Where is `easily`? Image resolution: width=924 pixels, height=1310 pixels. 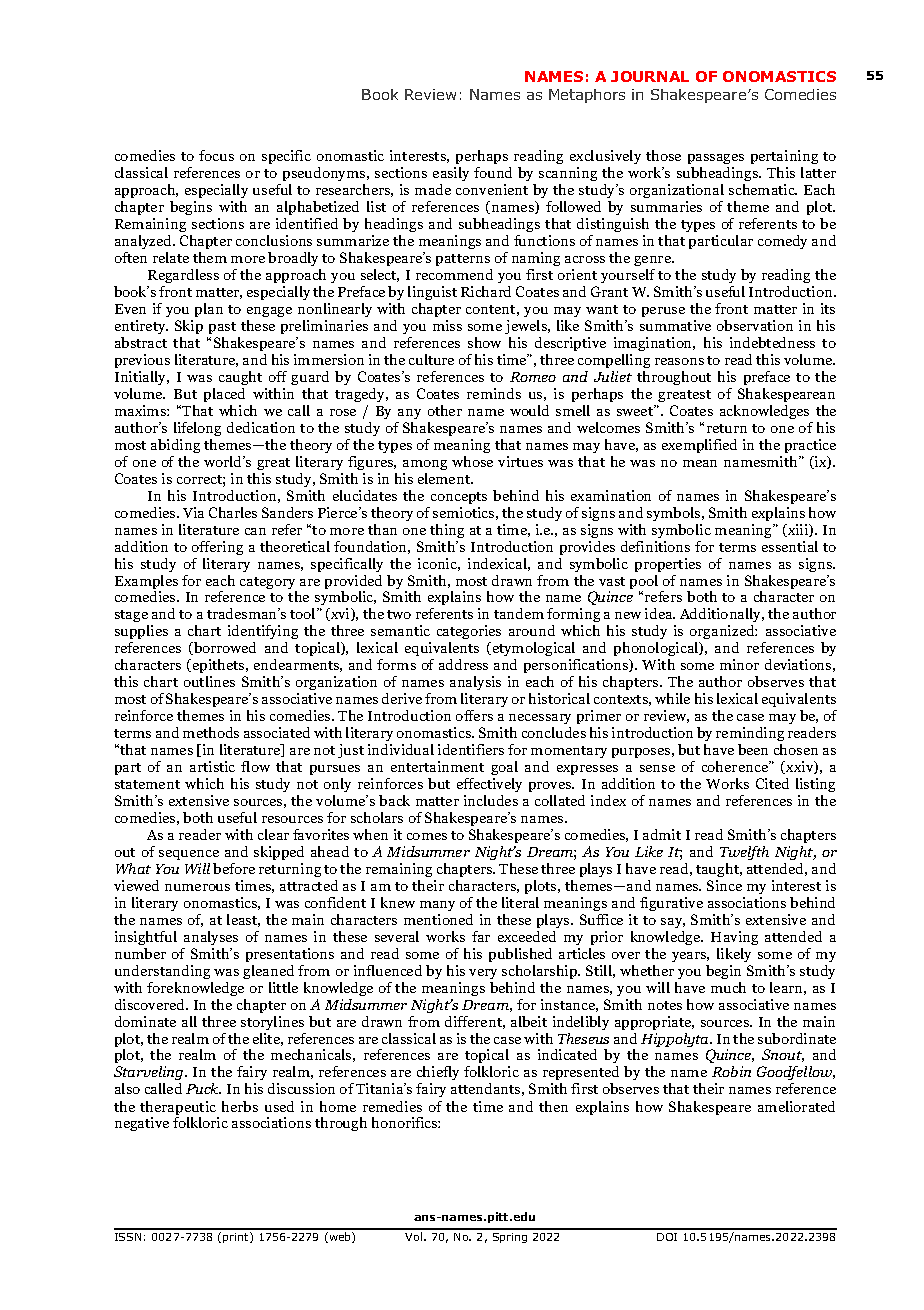
easily is located at coordinates (451, 176).
